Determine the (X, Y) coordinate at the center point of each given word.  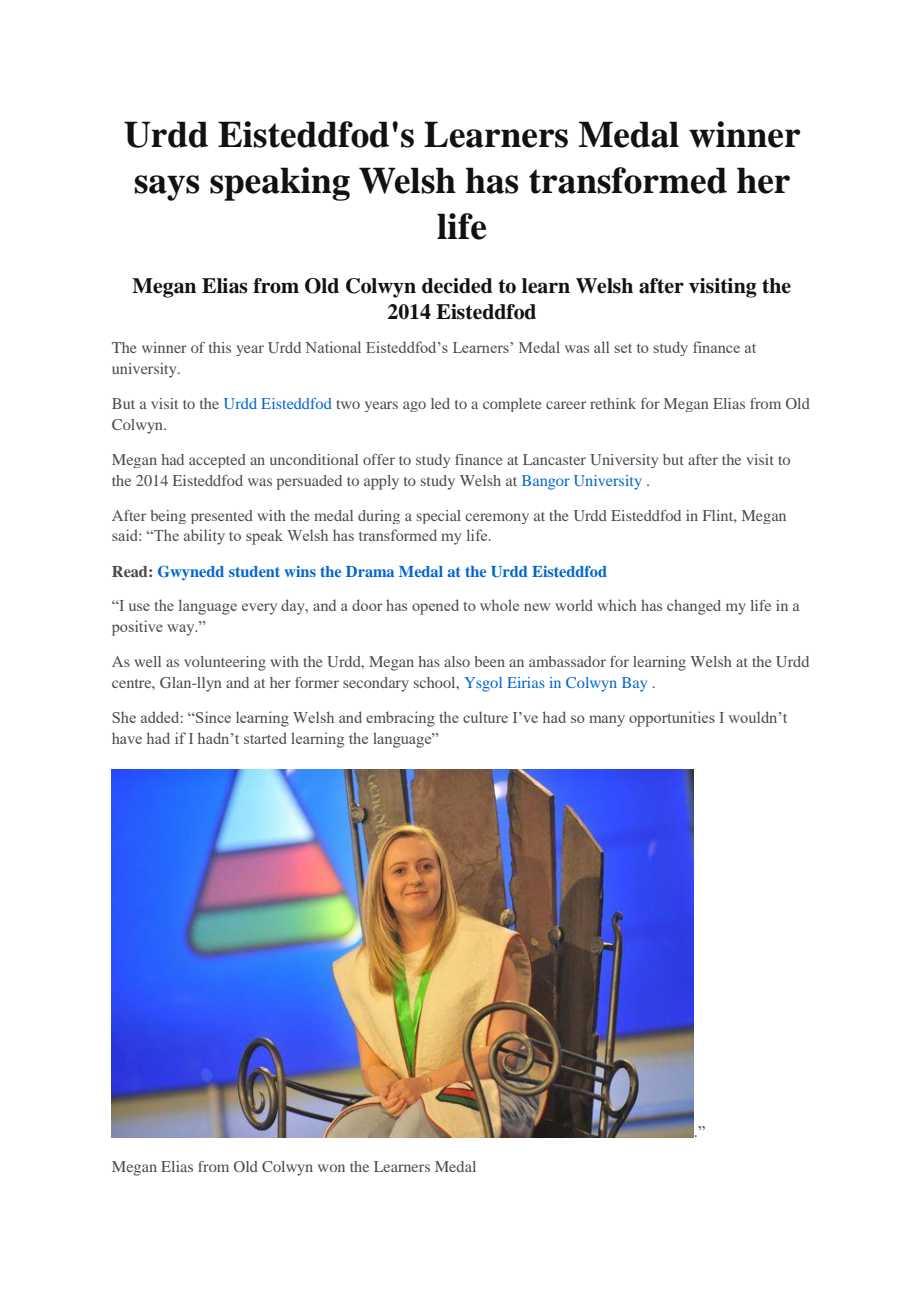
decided (457, 286)
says (167, 188)
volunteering (225, 663)
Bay (634, 684)
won (331, 1168)
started (265, 738)
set (623, 348)
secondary (376, 684)
